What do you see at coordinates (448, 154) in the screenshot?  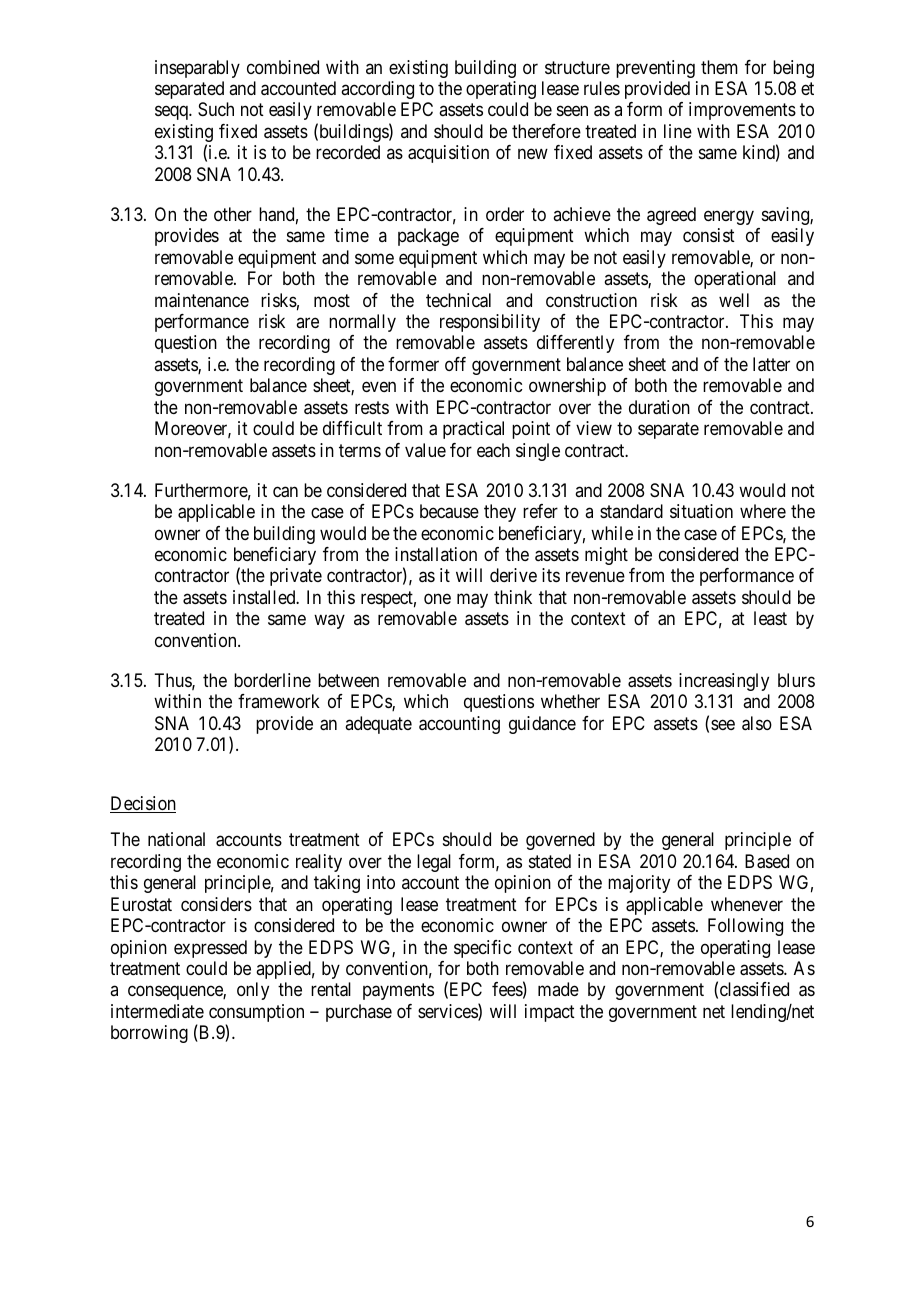 I see `acquisition` at bounding box center [448, 154].
